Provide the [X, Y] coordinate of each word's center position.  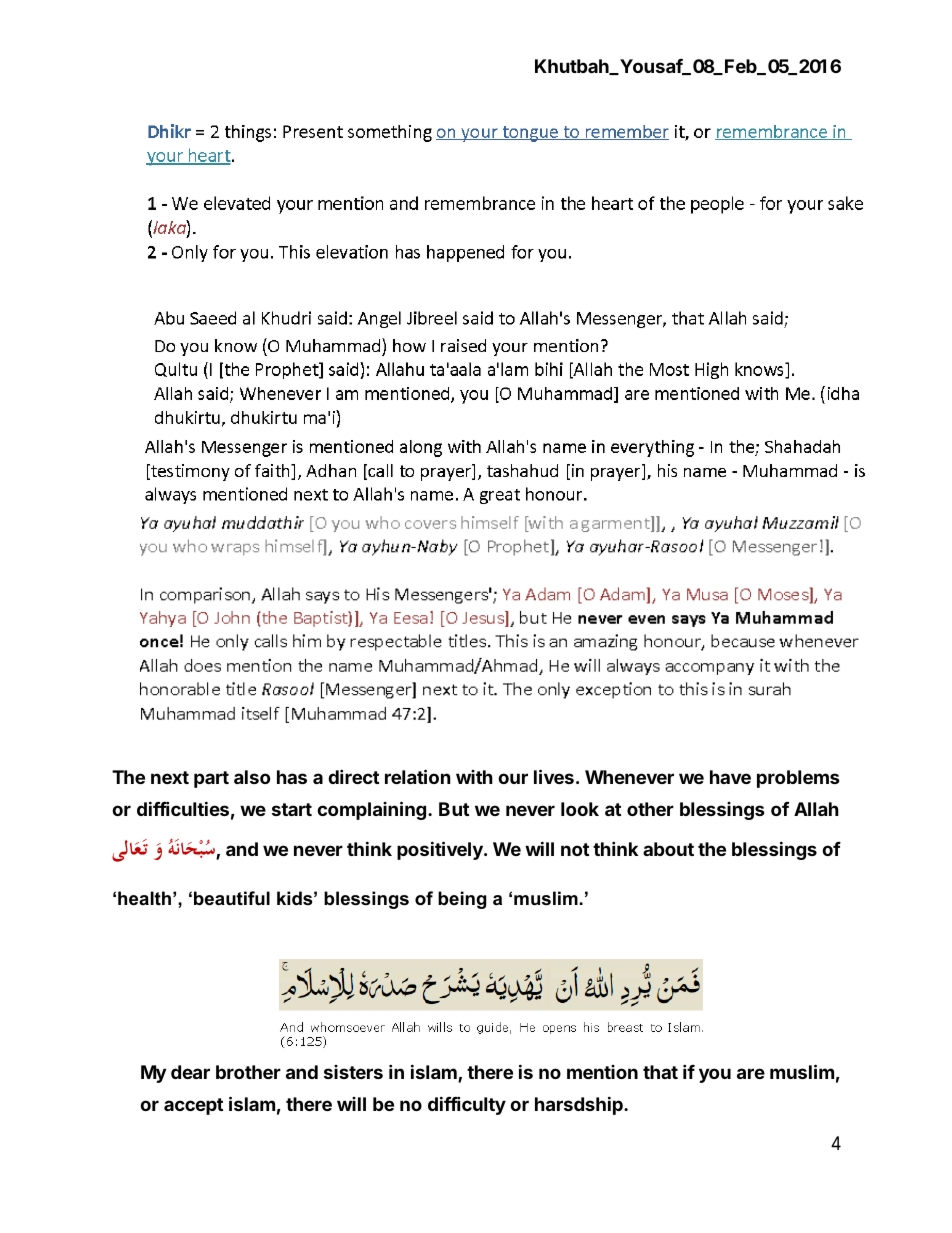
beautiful [232, 898]
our [513, 778]
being [462, 900]
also [252, 777]
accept [193, 1106]
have [730, 777]
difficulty [467, 1105]
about [668, 849]
